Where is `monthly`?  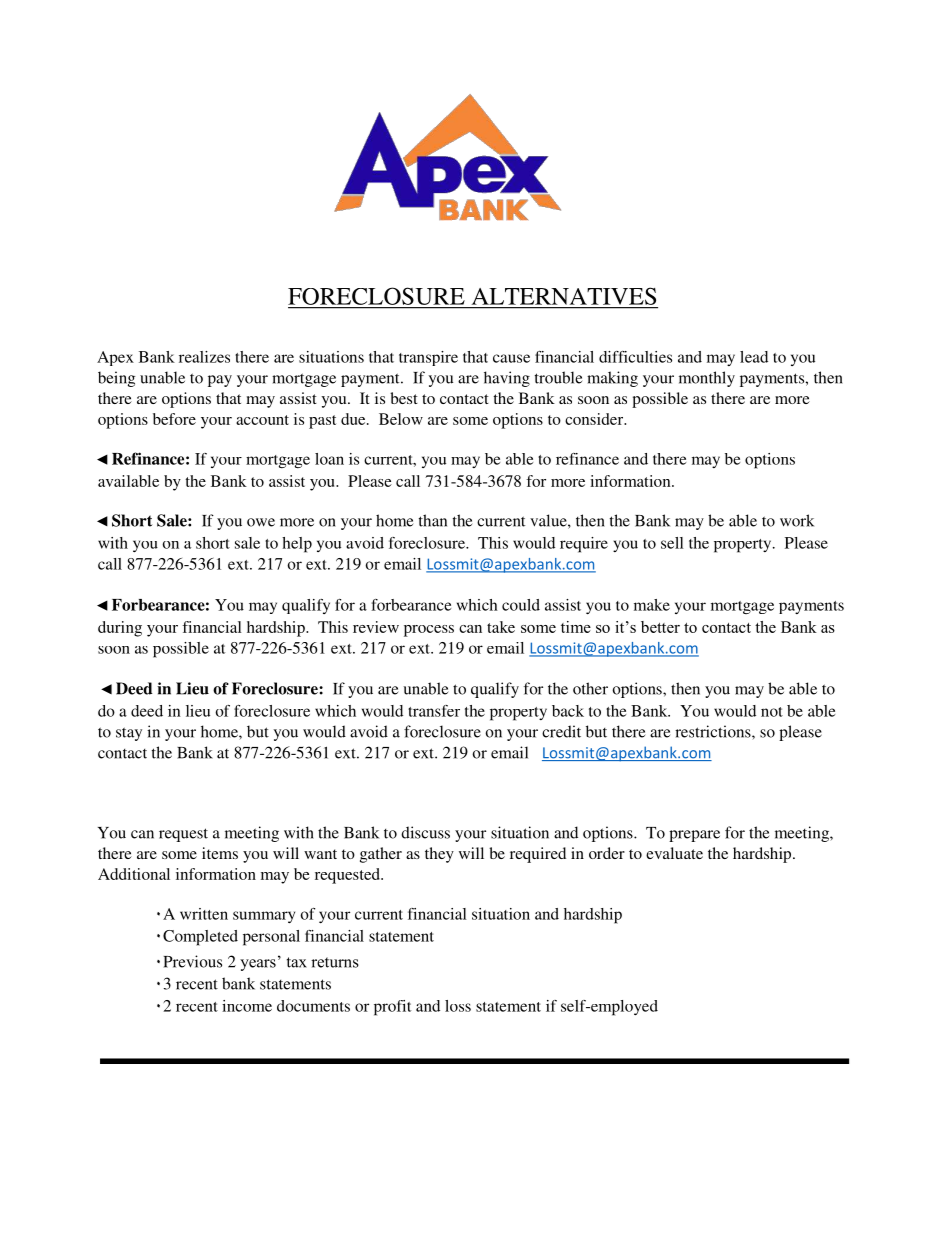 monthly is located at coordinates (707, 379).
